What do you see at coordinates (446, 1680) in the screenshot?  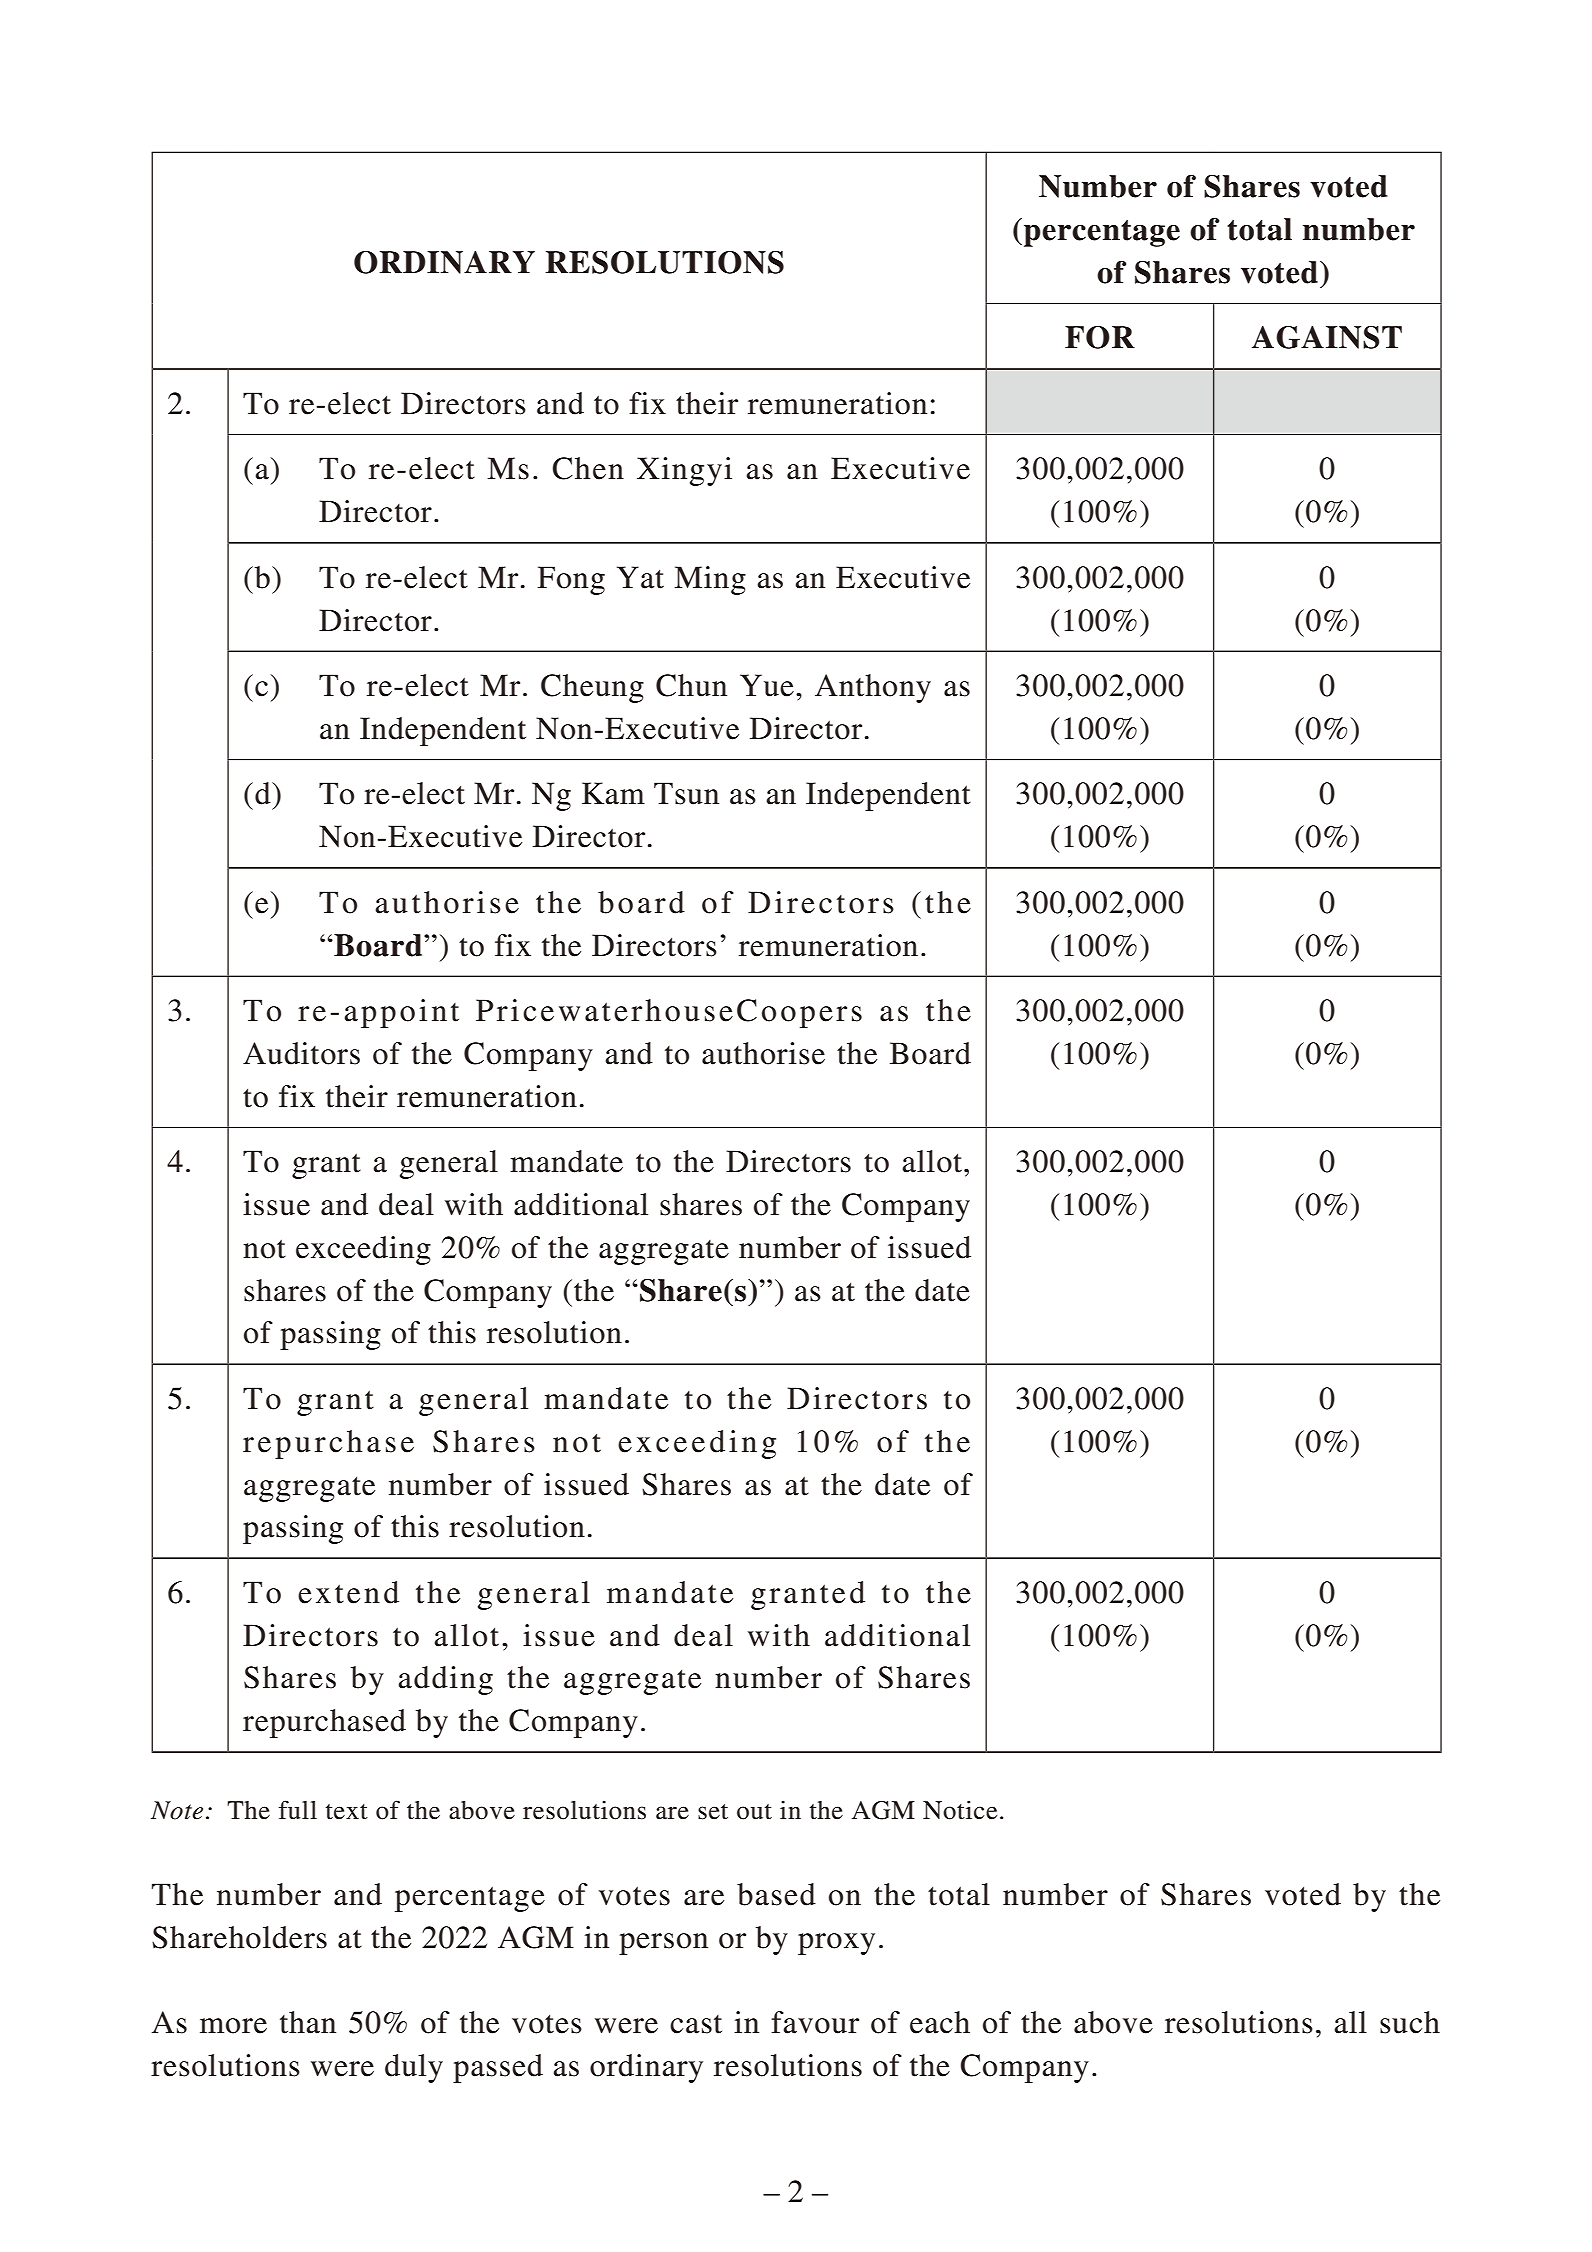 I see `adding` at bounding box center [446, 1680].
